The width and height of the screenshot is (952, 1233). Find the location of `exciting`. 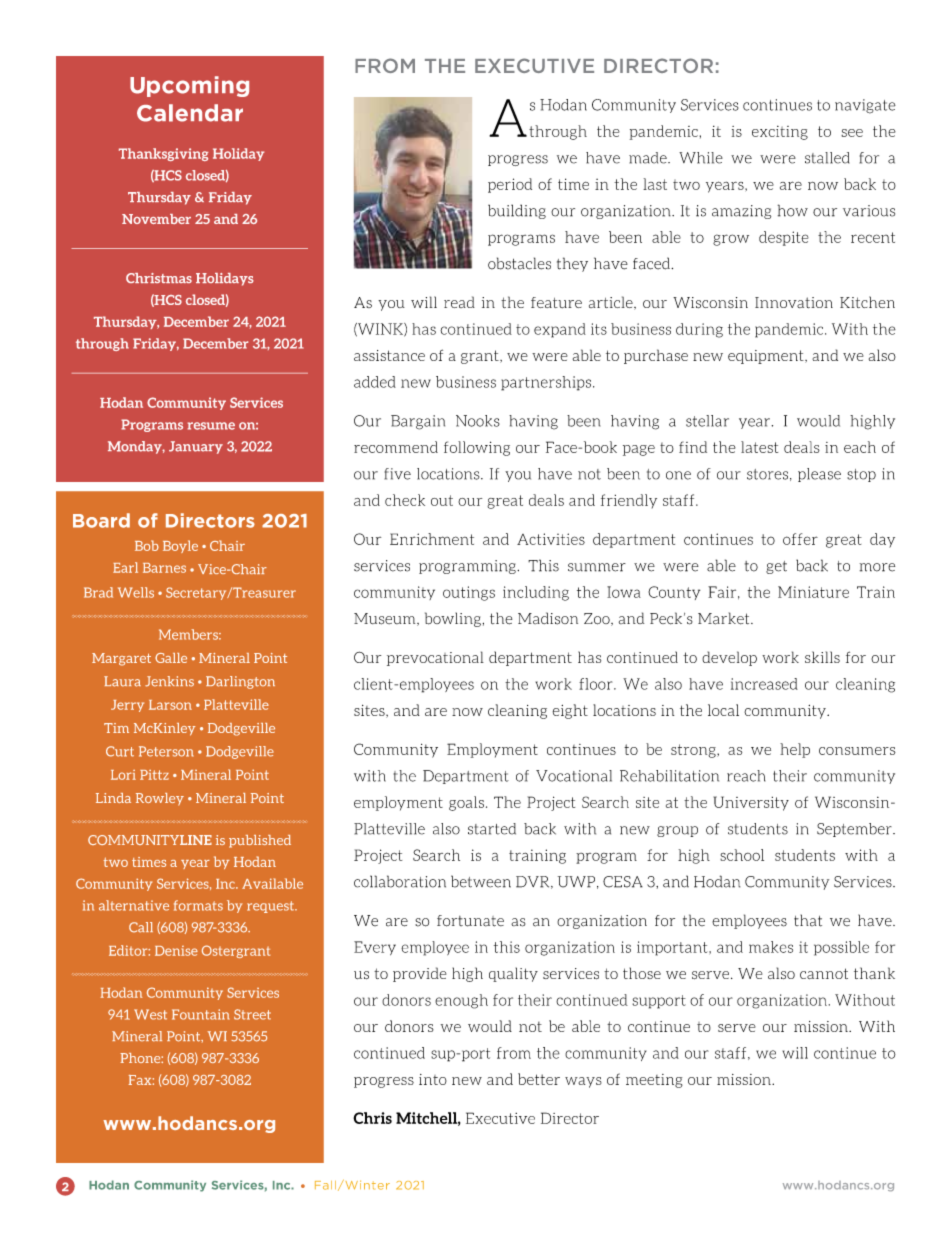

exciting is located at coordinates (780, 133).
